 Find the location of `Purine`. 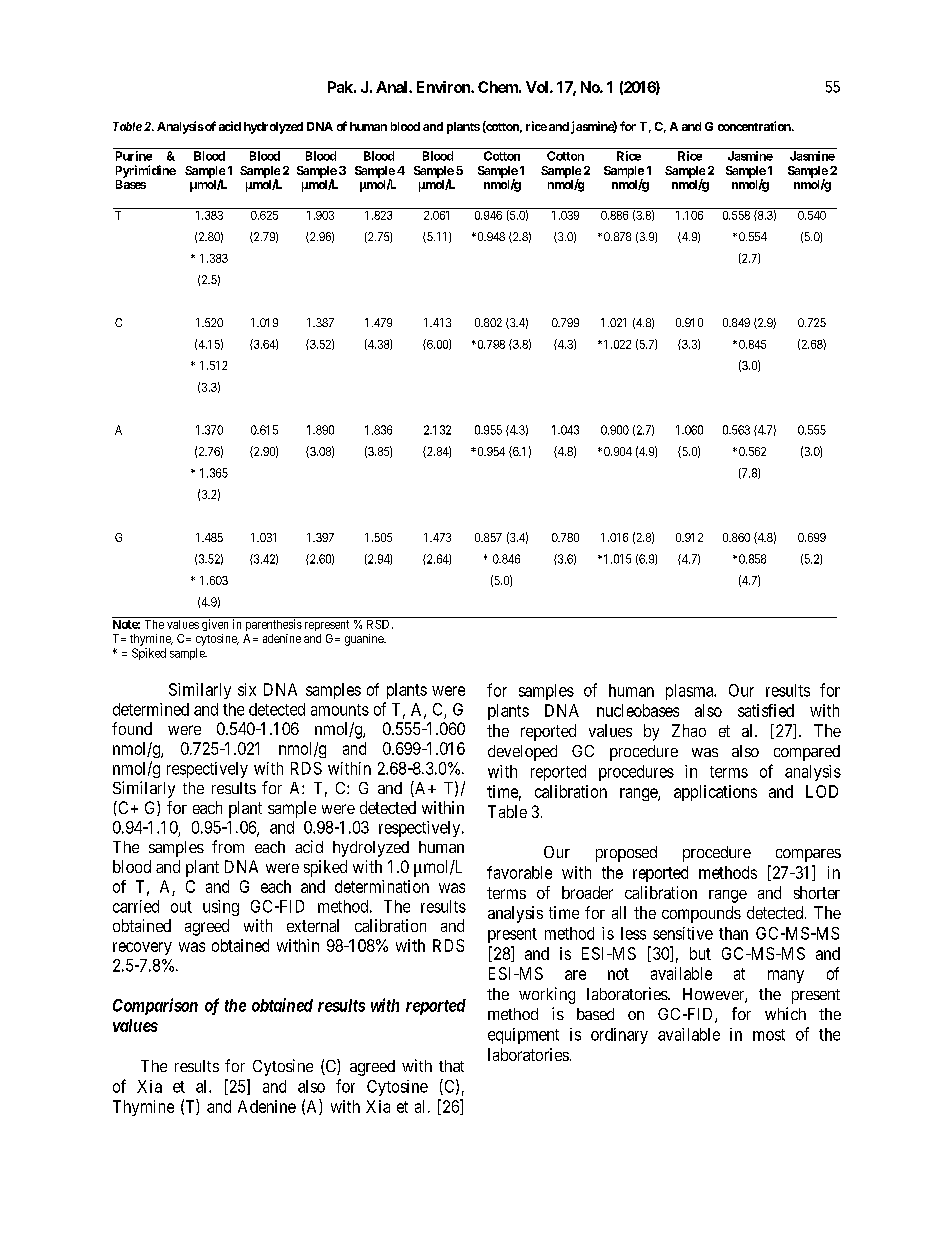

Purine is located at coordinates (134, 156).
